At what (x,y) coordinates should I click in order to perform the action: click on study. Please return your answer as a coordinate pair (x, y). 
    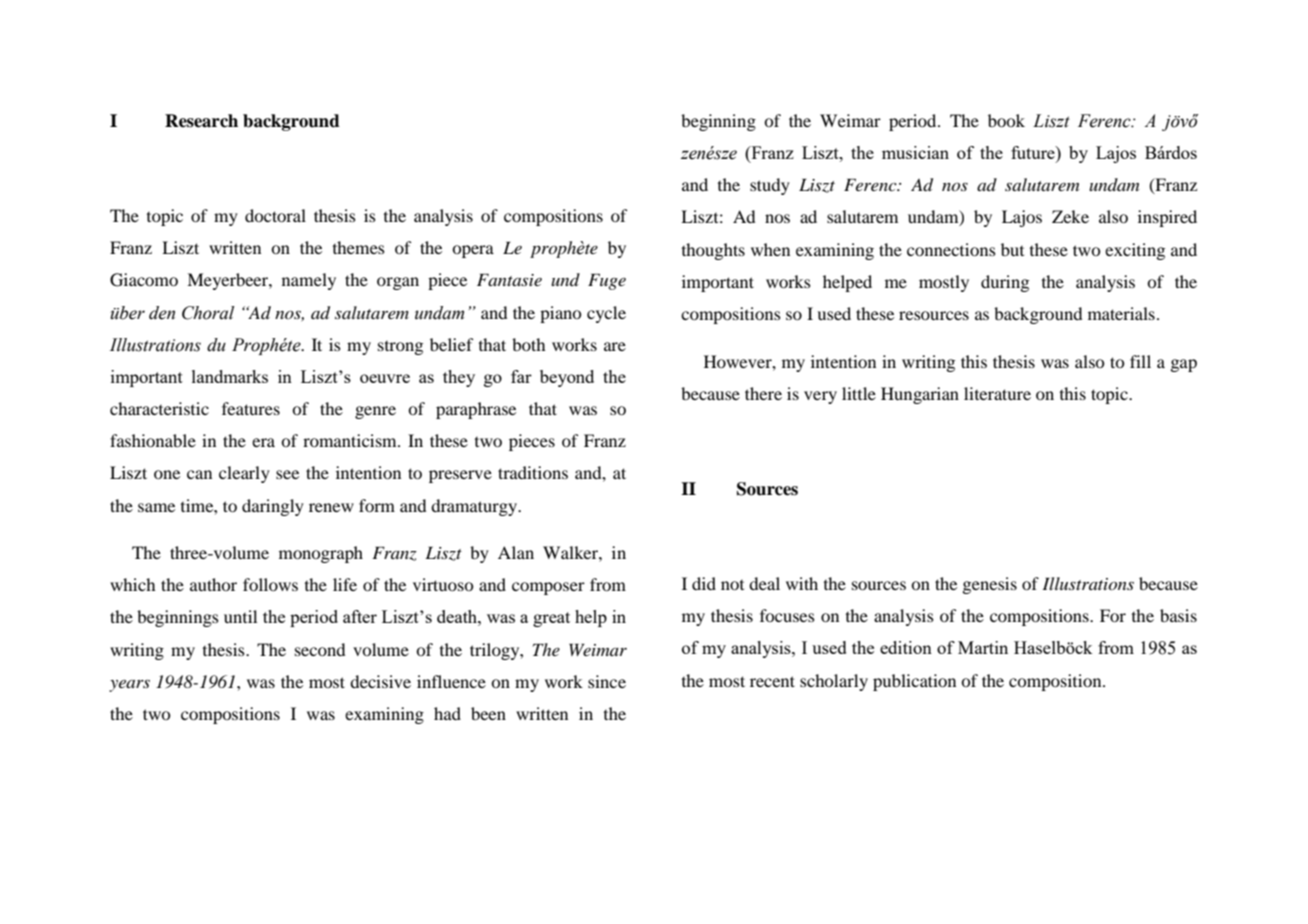
    Looking at the image, I should click on (770, 186).
